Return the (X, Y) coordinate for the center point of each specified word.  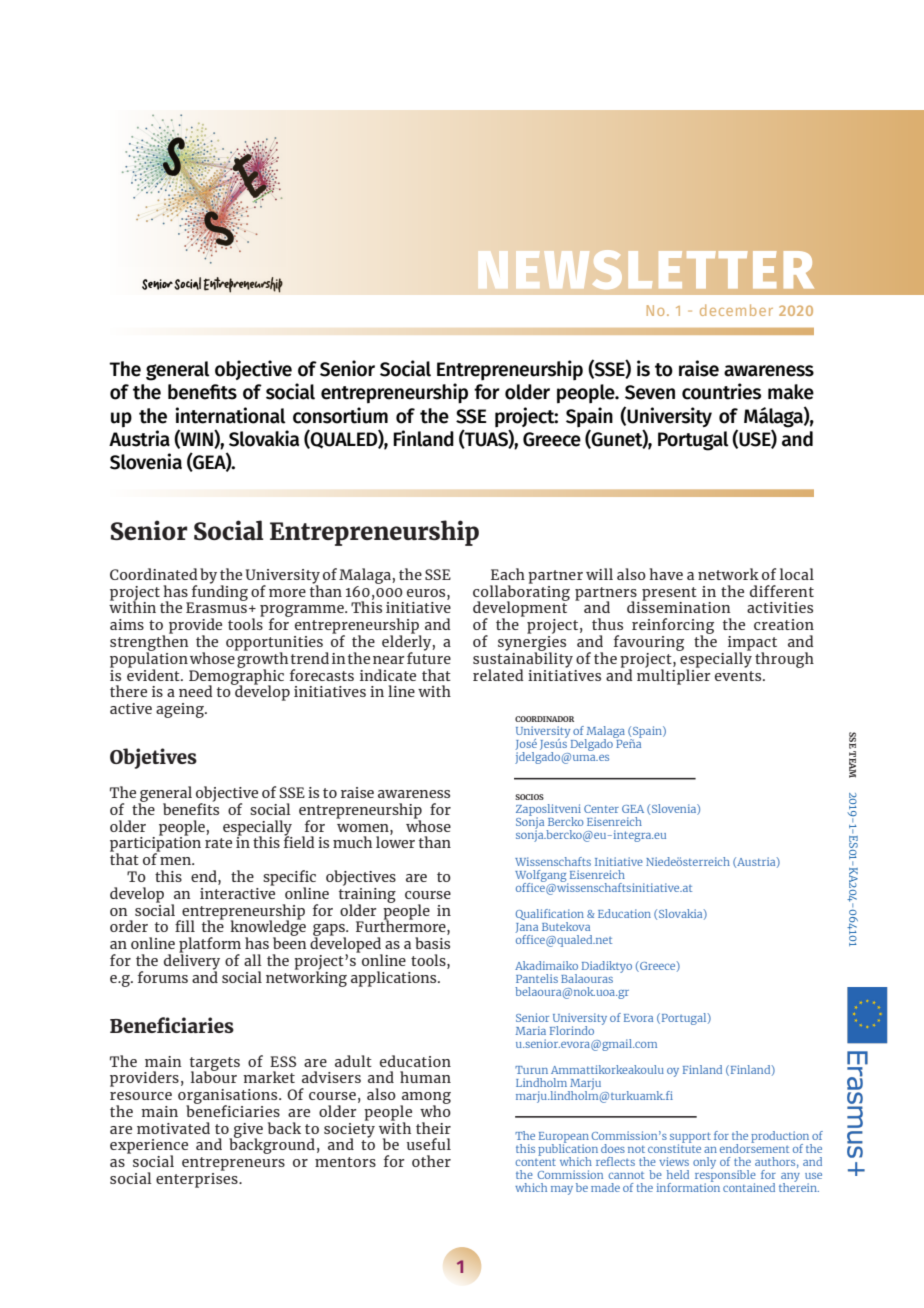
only (704, 1163)
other (431, 1161)
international (230, 415)
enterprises (198, 1179)
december (736, 310)
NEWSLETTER (646, 269)
